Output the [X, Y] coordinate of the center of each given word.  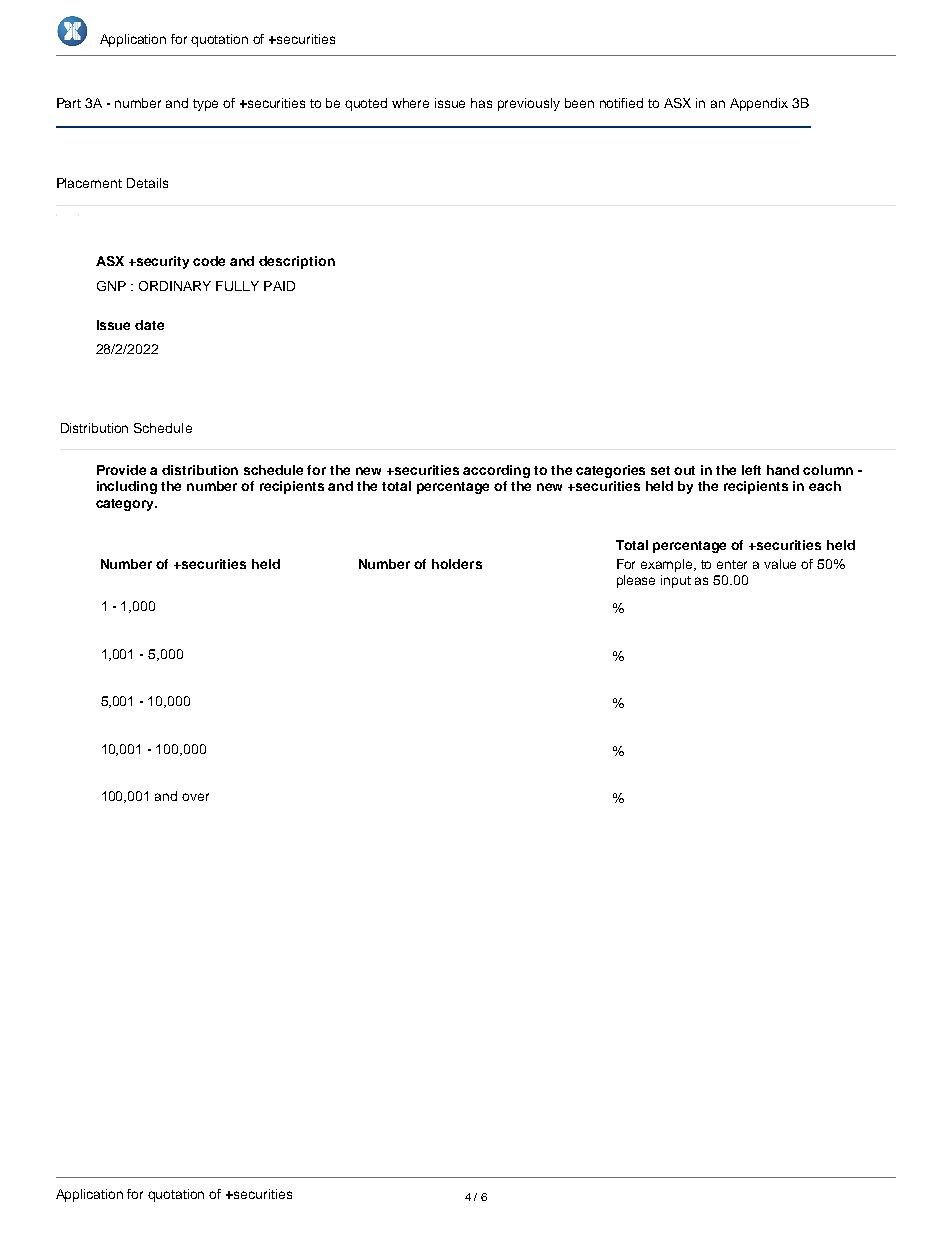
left [751, 470]
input [676, 581]
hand [783, 470]
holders [457, 564]
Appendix [759, 104]
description [297, 262]
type [205, 105]
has [481, 103]
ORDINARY [175, 286]
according [496, 471]
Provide [121, 470]
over [195, 797]
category [126, 505]
